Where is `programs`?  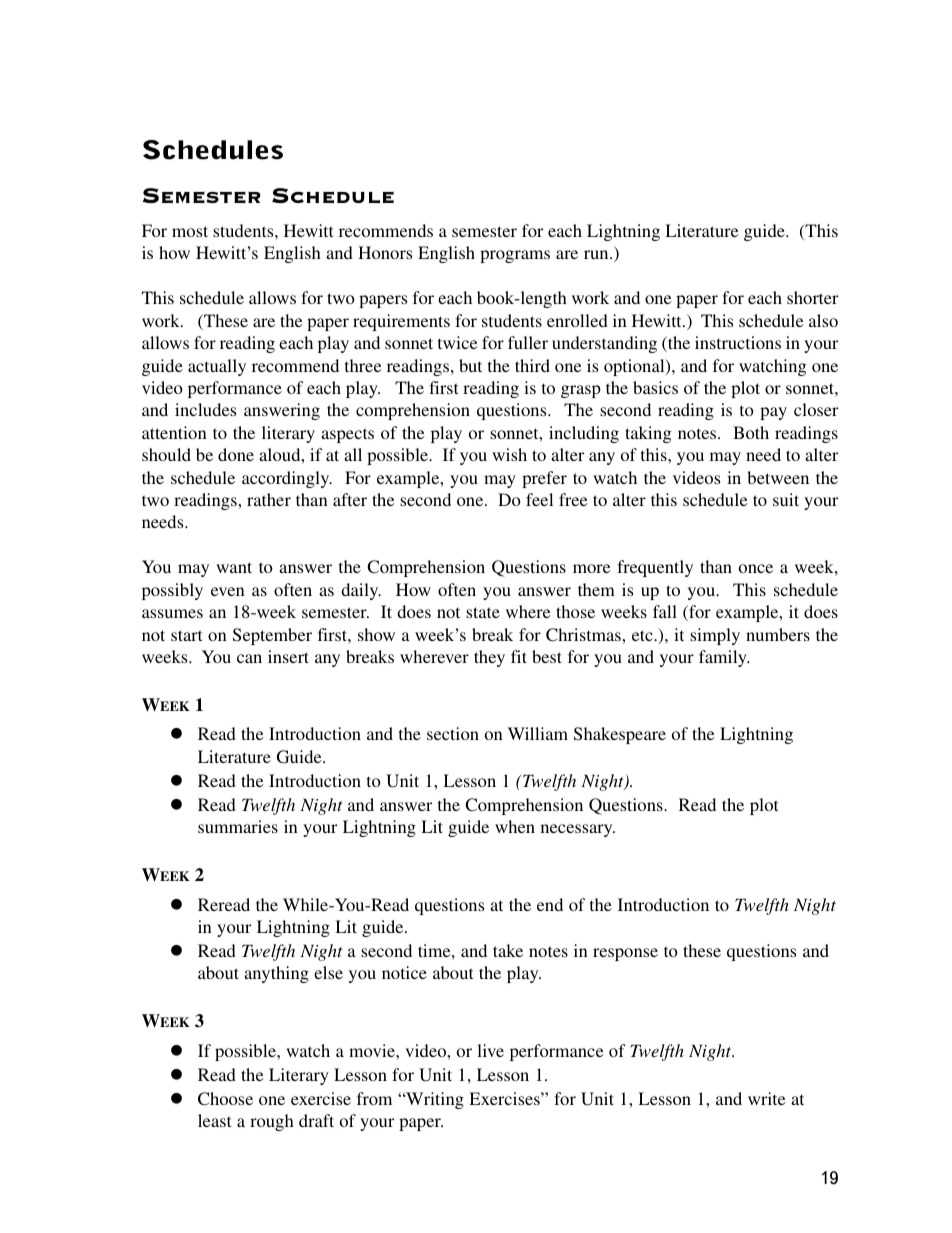
programs is located at coordinates (515, 256).
